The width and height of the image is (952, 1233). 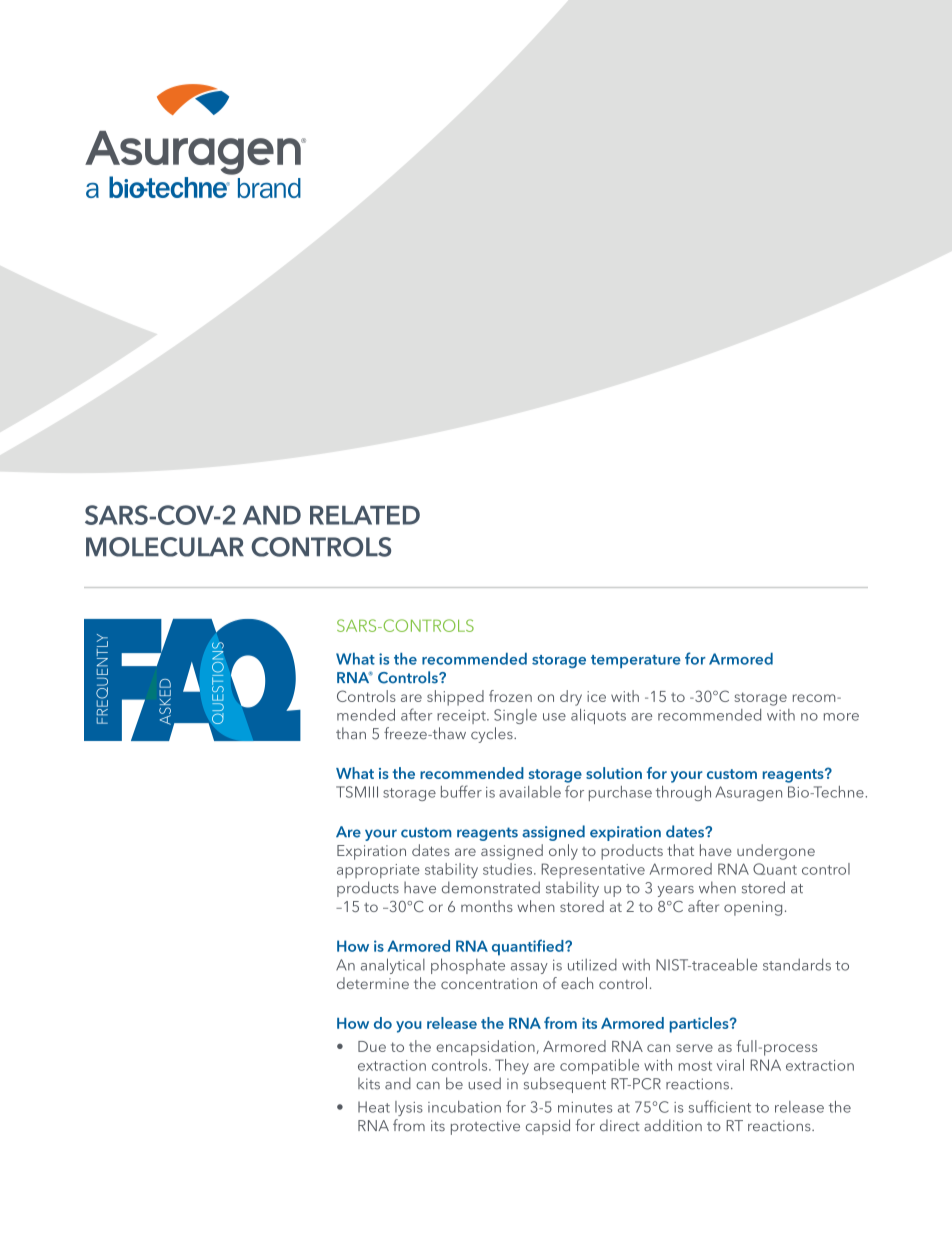 What do you see at coordinates (365, 515) in the image?
I see `RELATED` at bounding box center [365, 515].
